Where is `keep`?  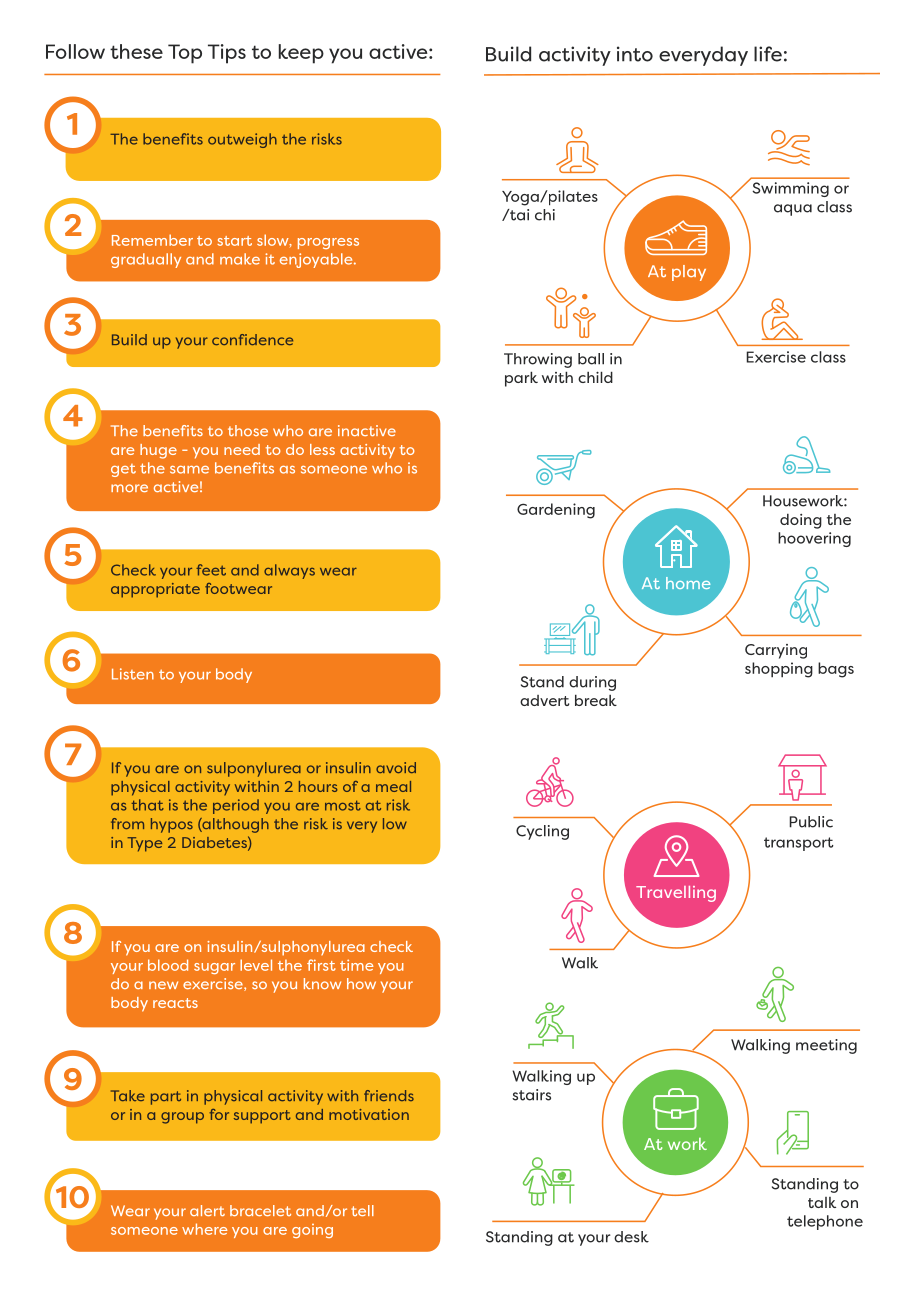 keep is located at coordinates (301, 54).
